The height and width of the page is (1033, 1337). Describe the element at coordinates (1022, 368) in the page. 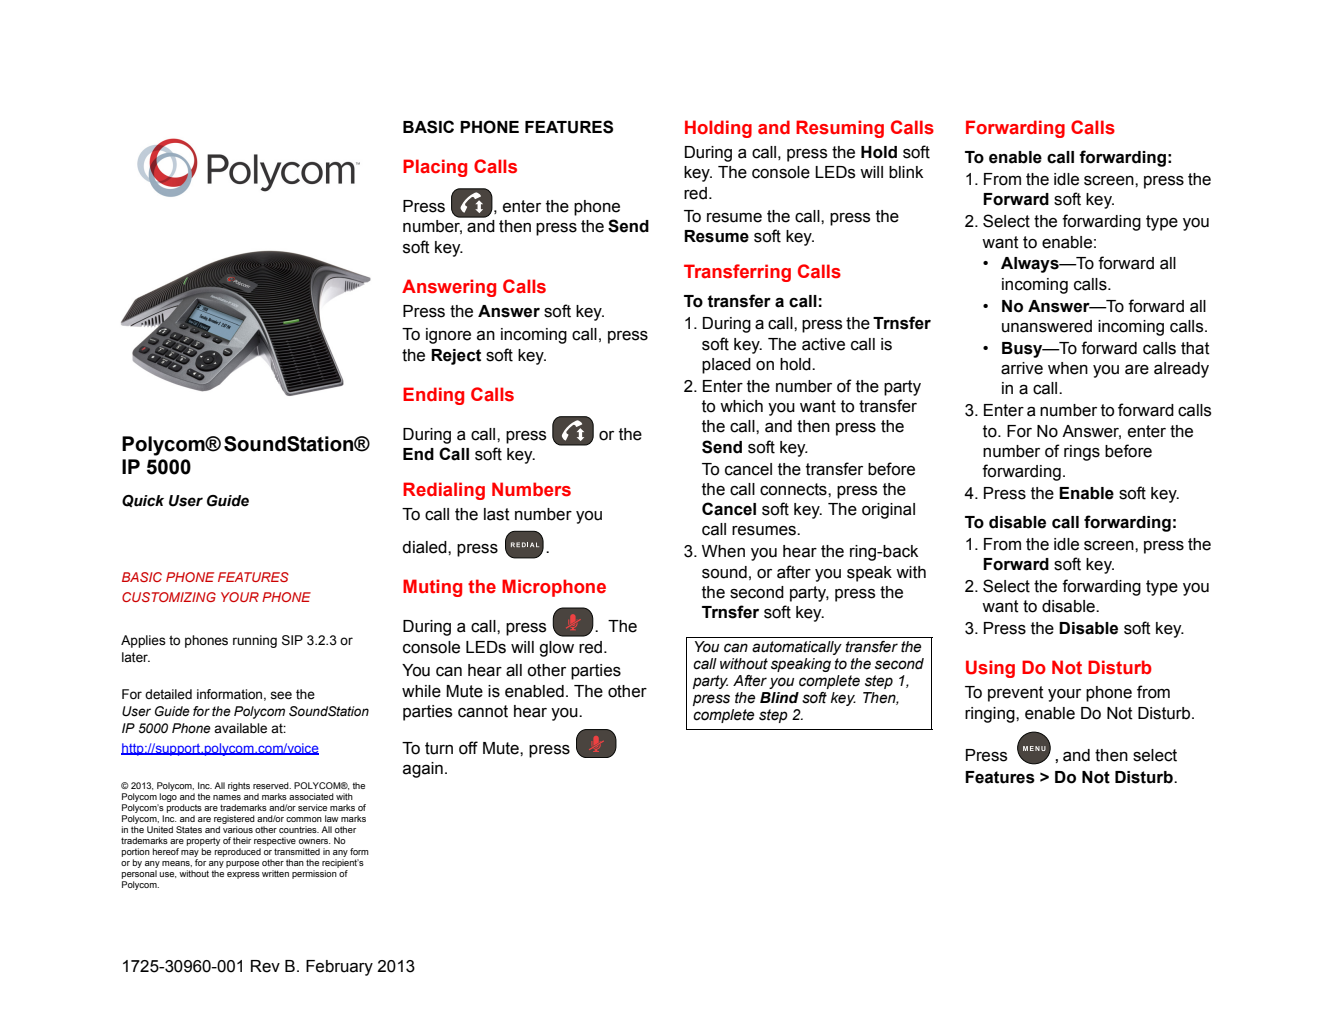

I see `arrive` at that location.
